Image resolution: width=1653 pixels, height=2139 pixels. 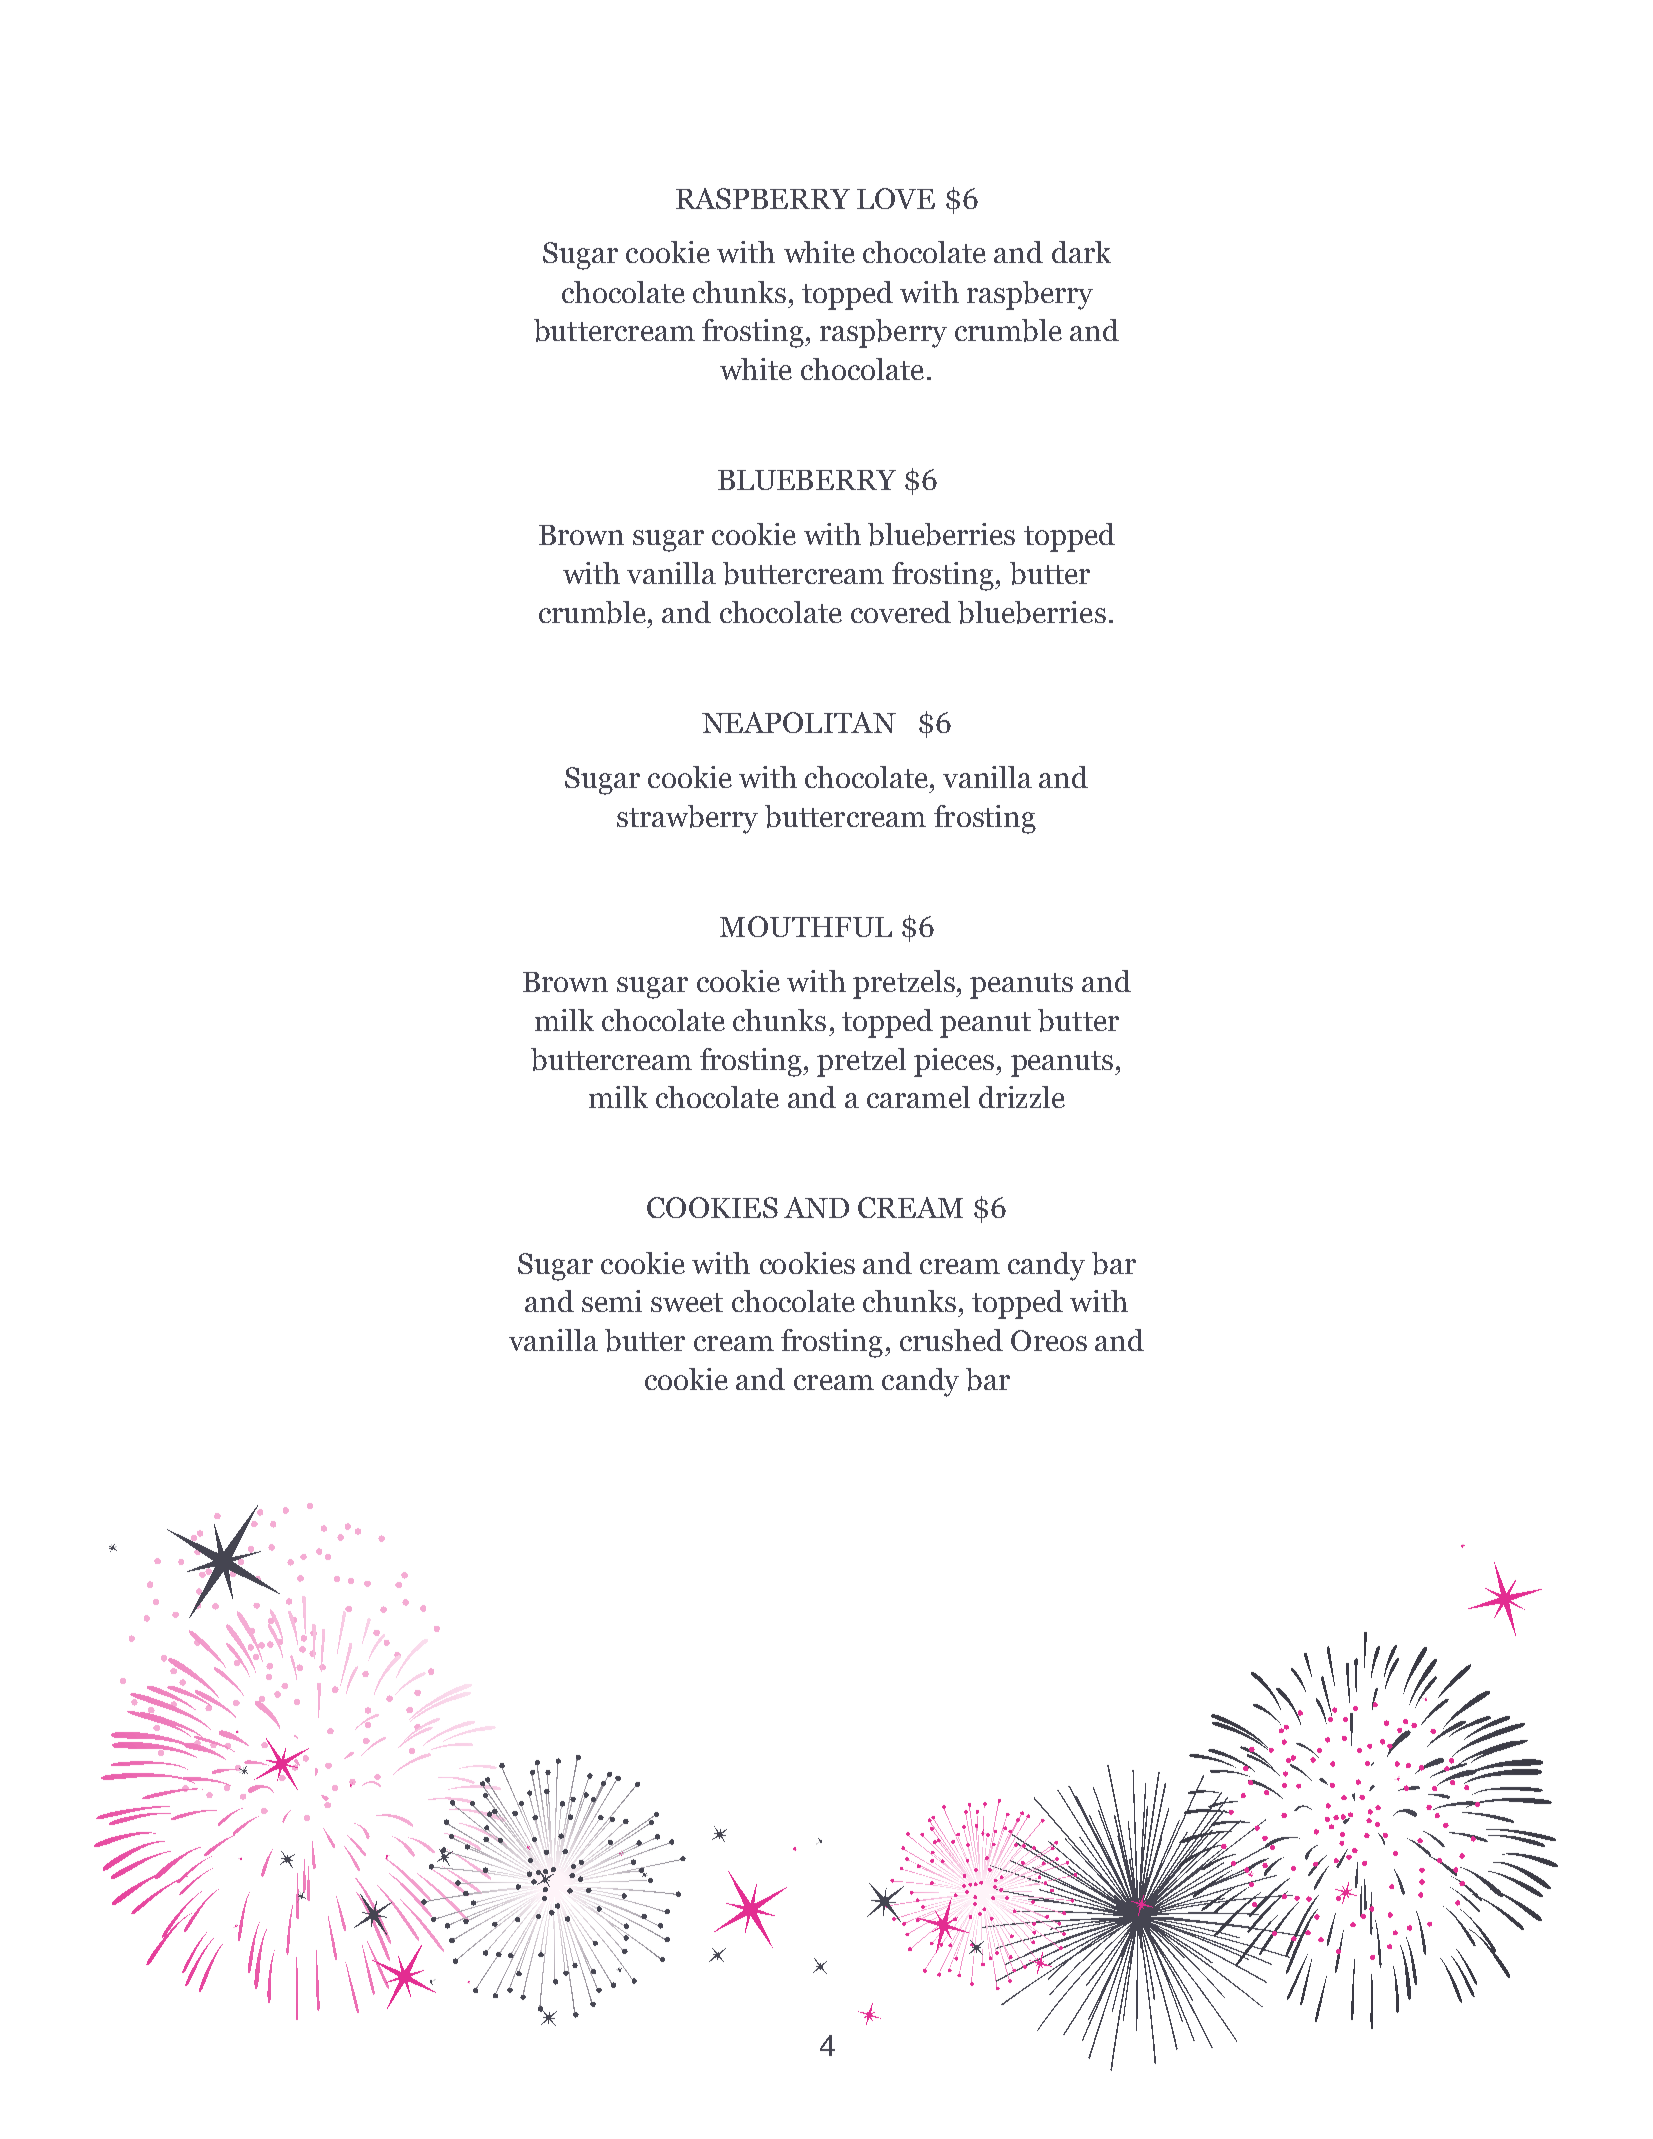 What do you see at coordinates (951, 1340) in the screenshot?
I see `crushed` at bounding box center [951, 1340].
